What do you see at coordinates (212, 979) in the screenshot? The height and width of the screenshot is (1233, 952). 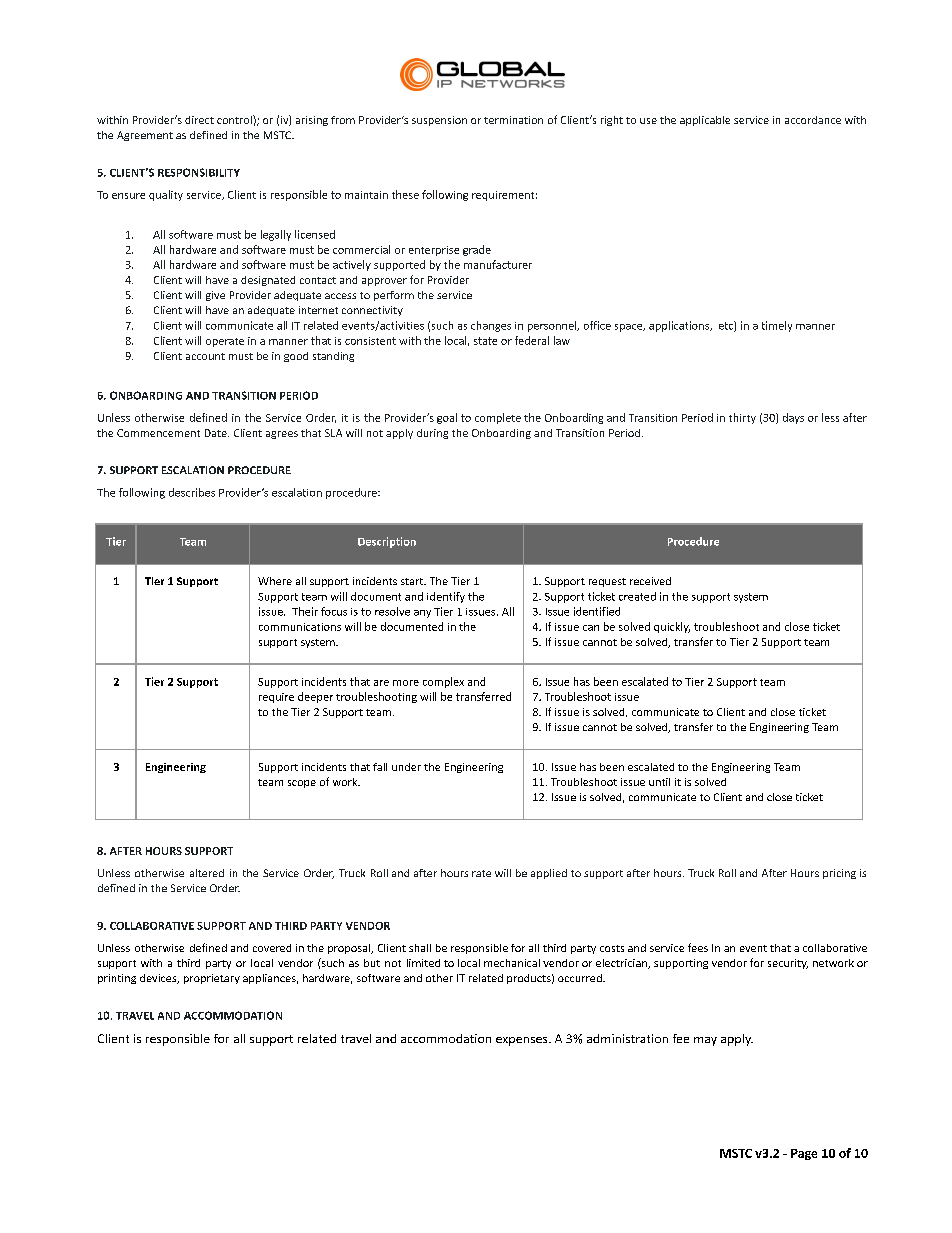 I see `proprietary` at bounding box center [212, 979].
